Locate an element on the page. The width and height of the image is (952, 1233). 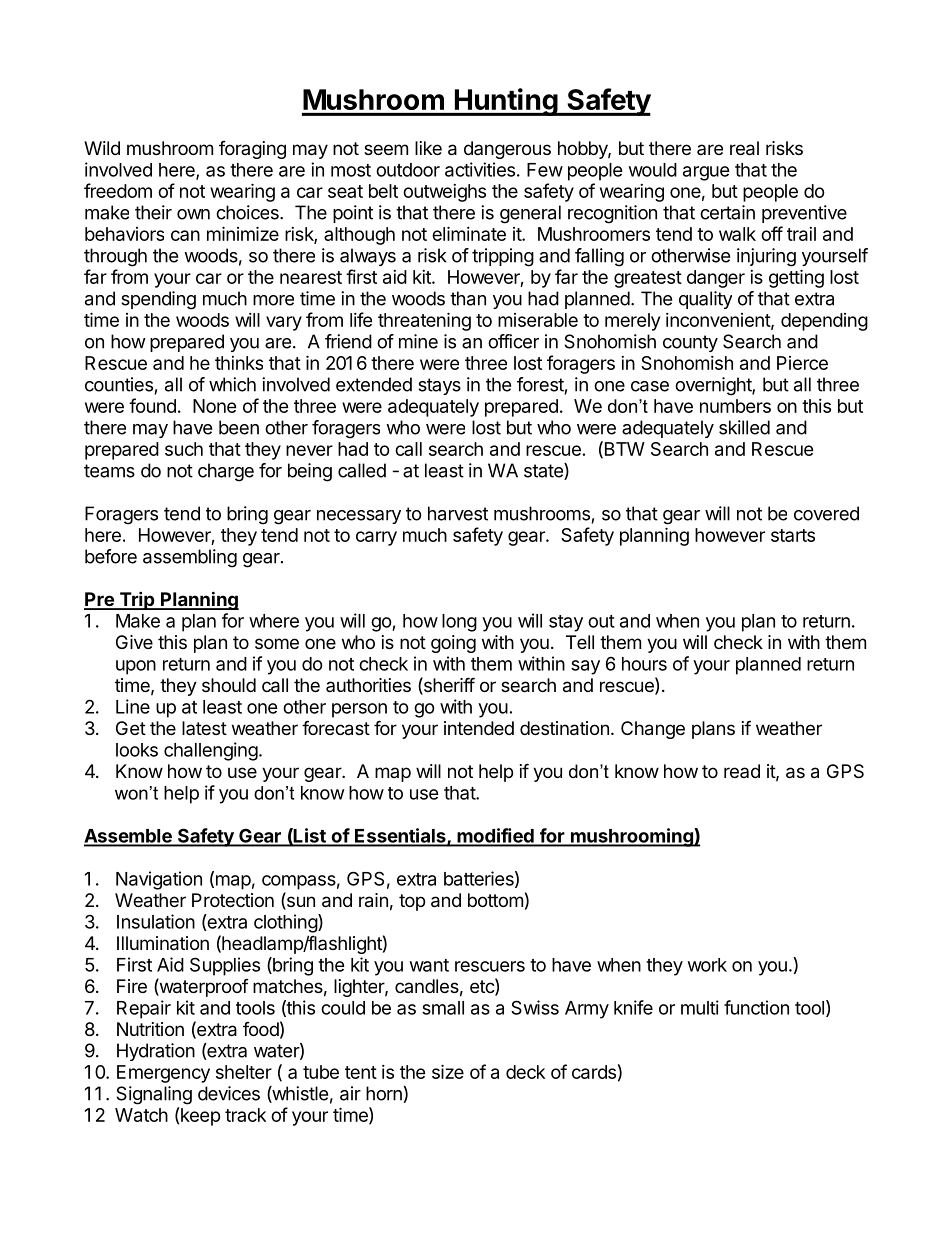
like is located at coordinates (428, 148).
